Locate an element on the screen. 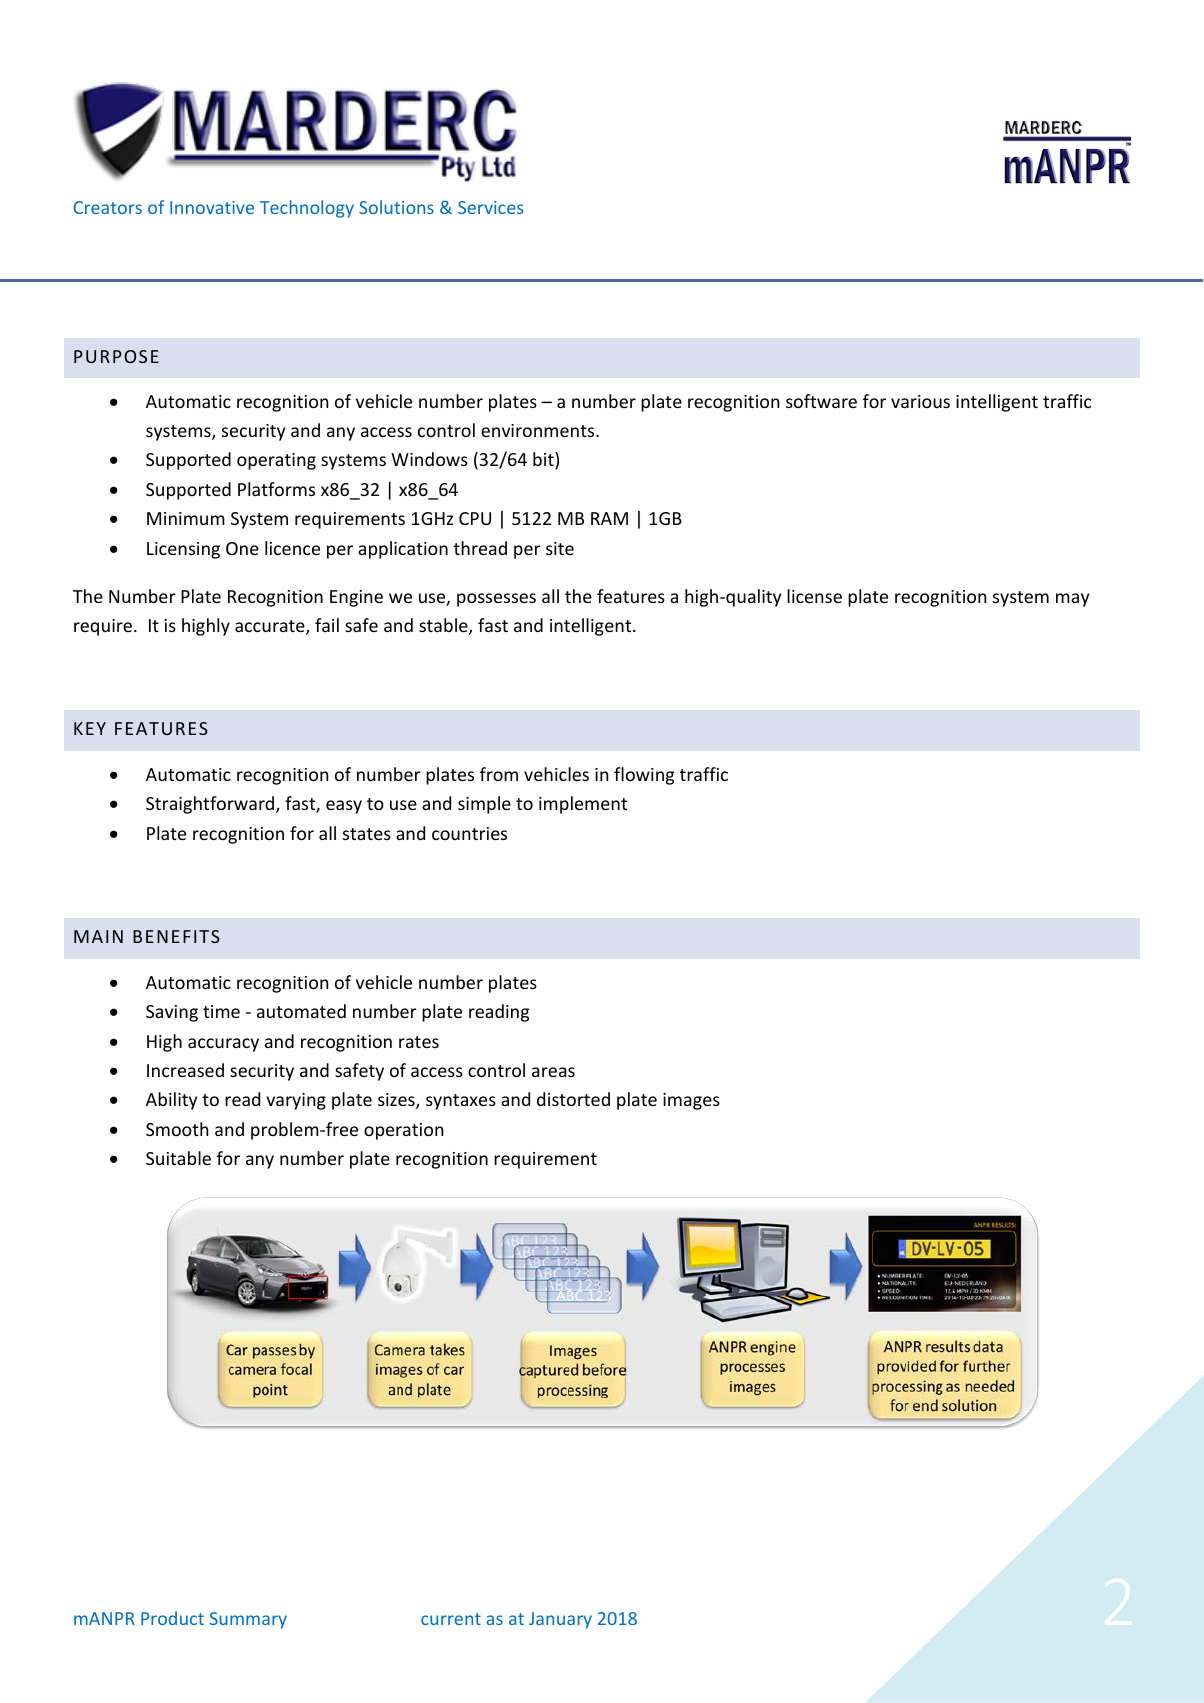 The height and width of the screenshot is (1703, 1204). implement is located at coordinates (583, 805).
